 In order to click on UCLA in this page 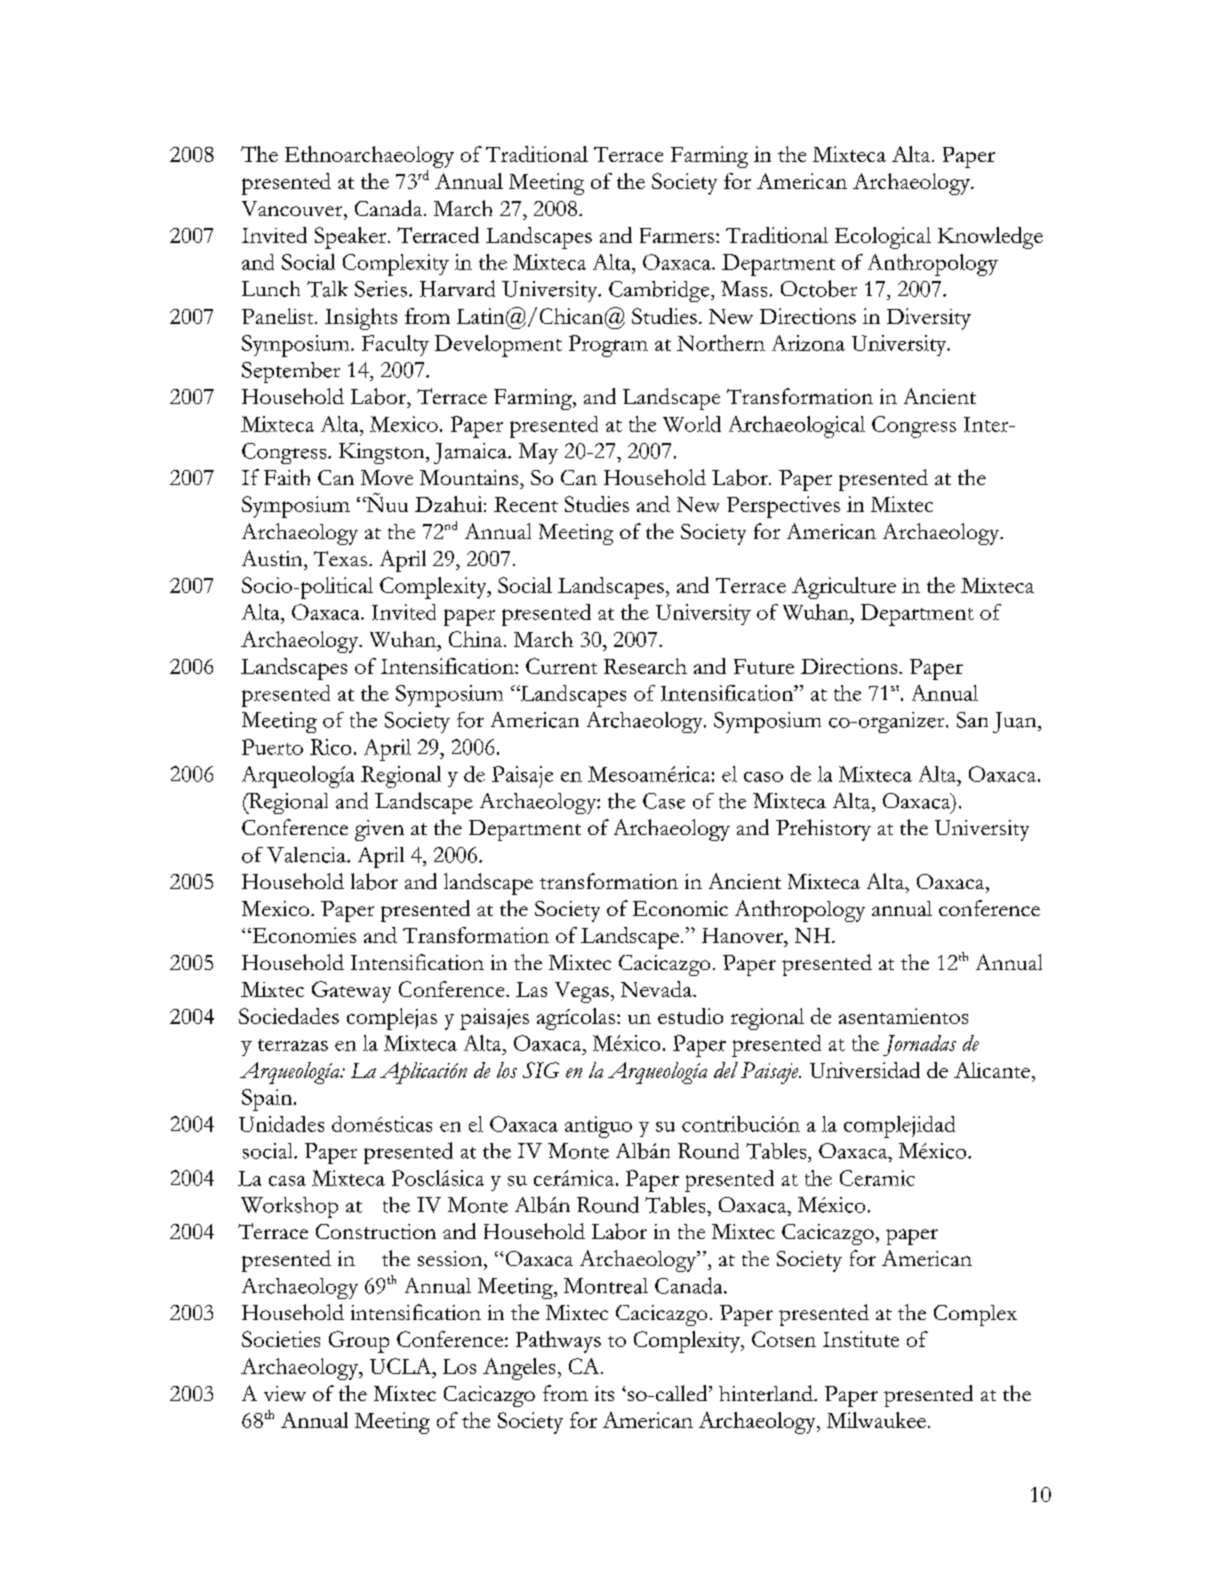, I will do `click(402, 1366)`.
